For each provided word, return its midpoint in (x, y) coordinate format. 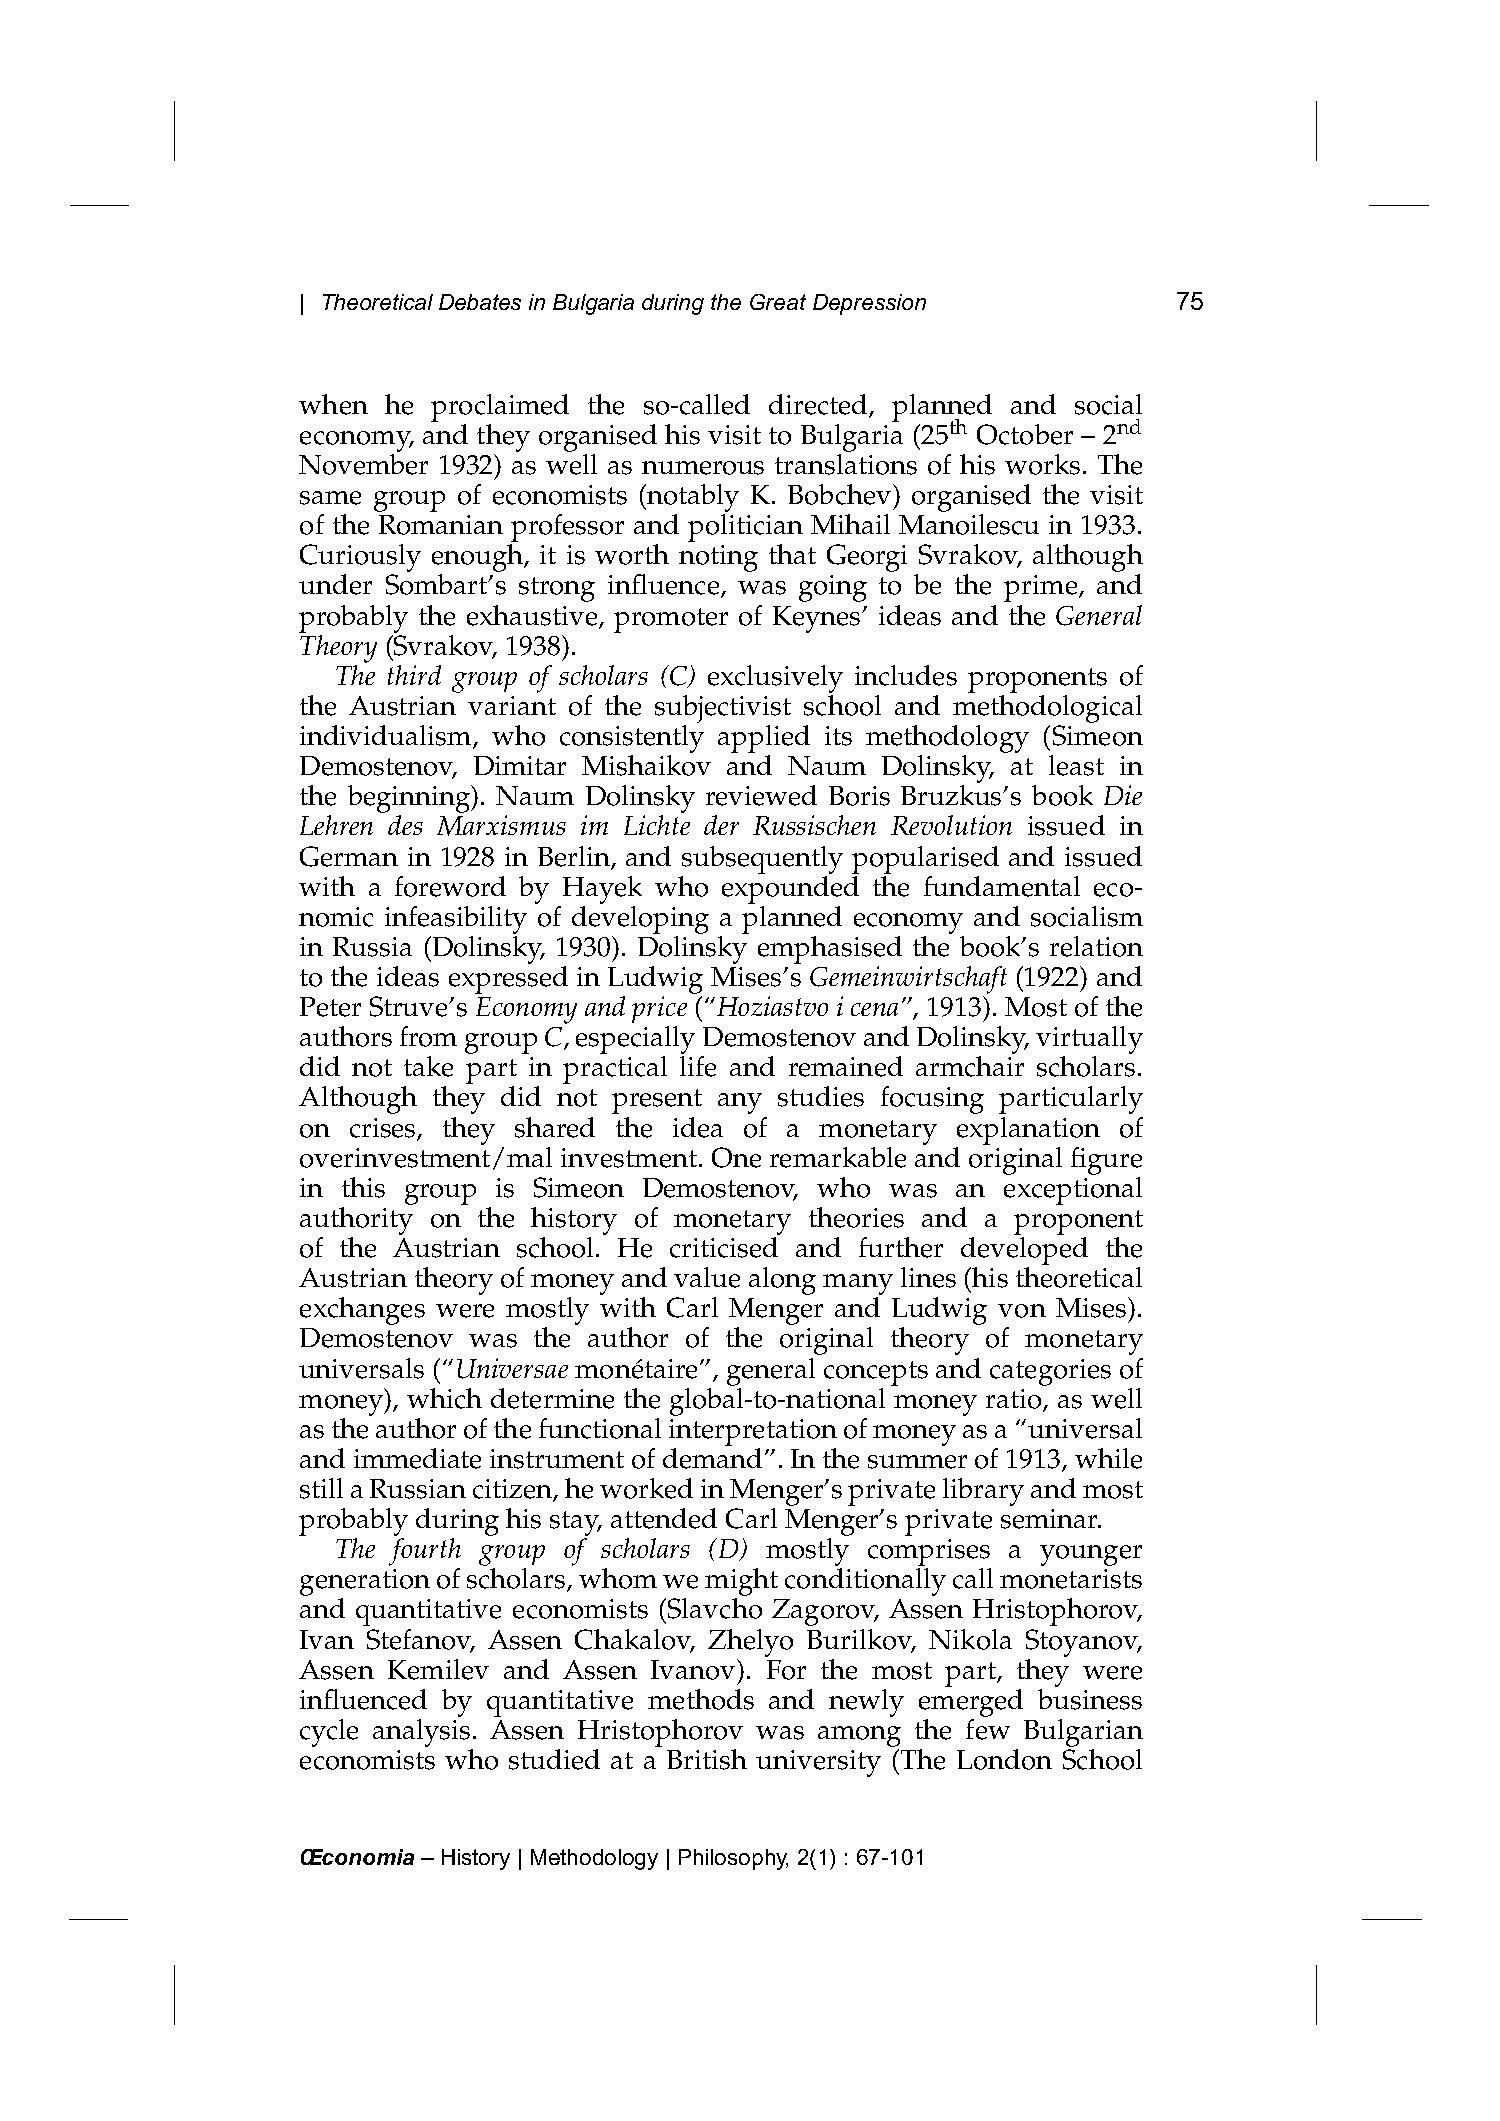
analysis (421, 1731)
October (1025, 434)
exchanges (362, 1311)
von (1022, 1311)
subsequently (762, 860)
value (707, 1277)
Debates (480, 302)
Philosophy (733, 1859)
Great (778, 302)
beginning (410, 800)
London (1004, 1759)
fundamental (1002, 886)
